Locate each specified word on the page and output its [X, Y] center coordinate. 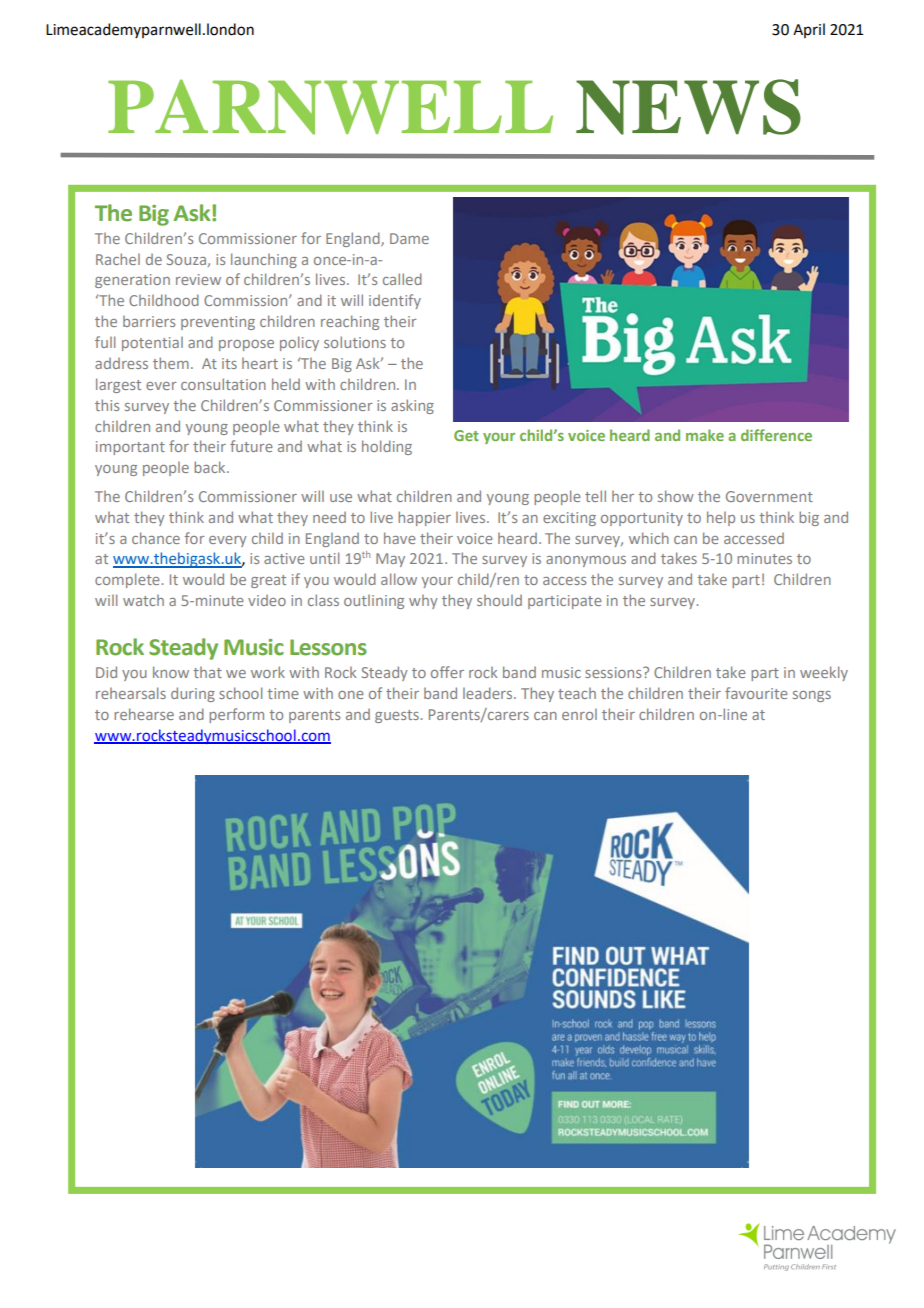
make [705, 435]
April [809, 30]
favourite [756, 693]
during [193, 694]
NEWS [688, 107]
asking [412, 406]
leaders [489, 693]
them [171, 363]
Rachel [118, 259]
